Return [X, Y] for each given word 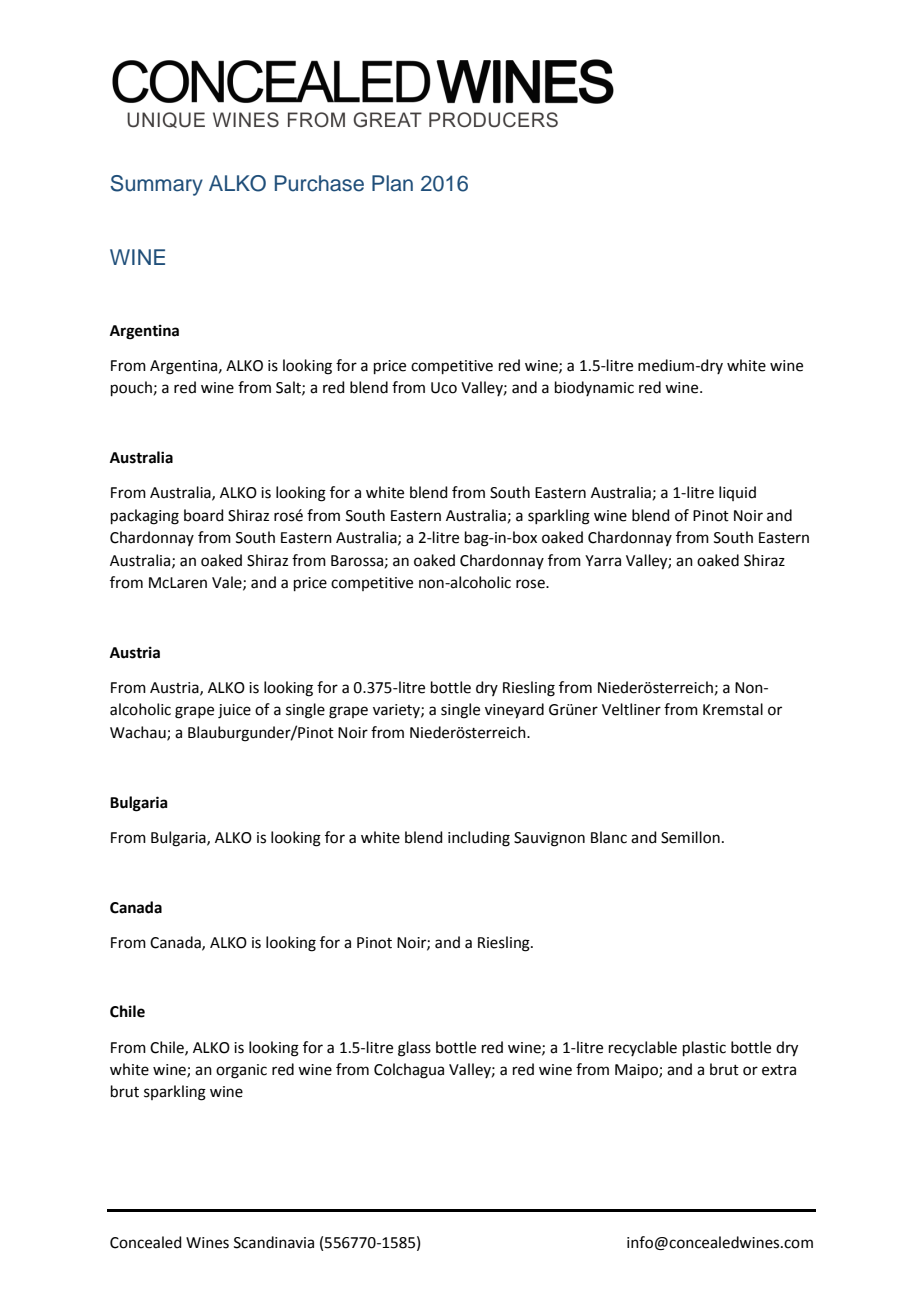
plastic [704, 1048]
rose [531, 584]
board [204, 515]
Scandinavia [274, 1242]
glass [414, 1049]
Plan [392, 183]
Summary [156, 185]
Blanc [609, 837]
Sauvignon [549, 839]
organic [241, 1071]
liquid [737, 493]
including [479, 839]
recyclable [643, 1048]
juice [234, 711]
